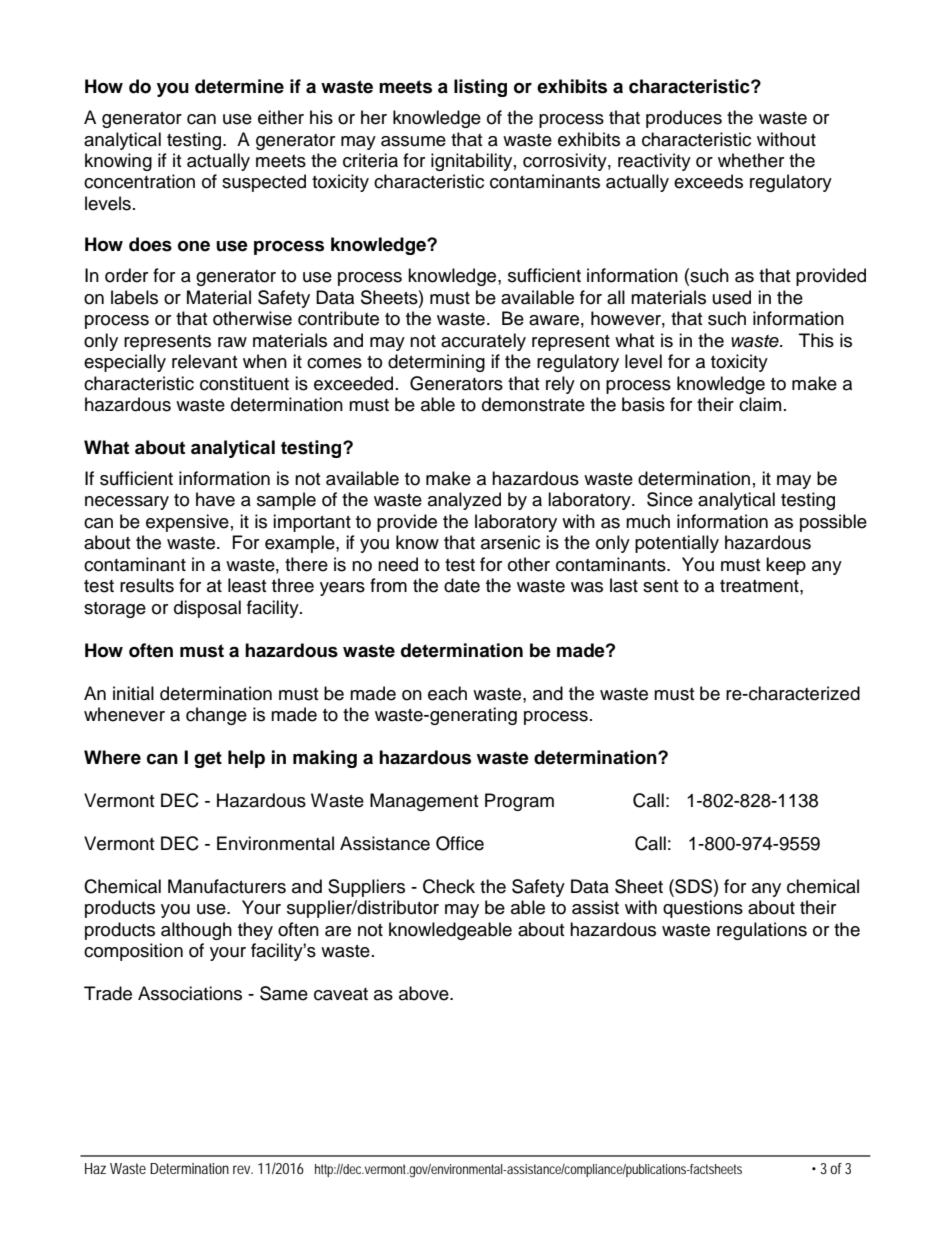 Image resolution: width=952 pixels, height=1233 pixels. Describe the element at coordinates (703, 909) in the screenshot. I see `questions` at that location.
